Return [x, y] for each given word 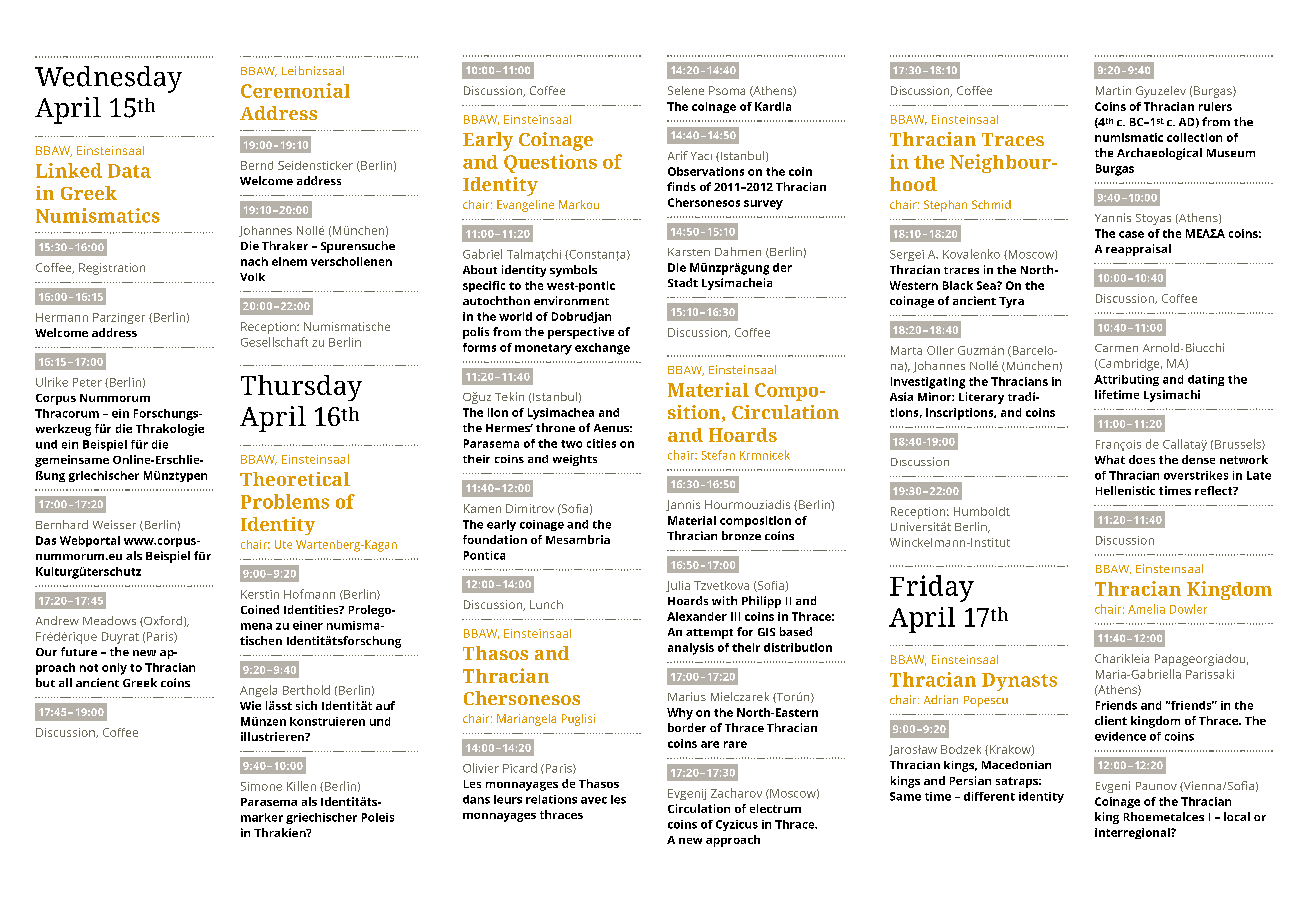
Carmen [1116, 348]
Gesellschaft [274, 342]
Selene [686, 90]
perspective [581, 333]
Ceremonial [295, 90]
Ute [283, 544]
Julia [678, 586]
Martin [1113, 90]
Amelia [1146, 609]
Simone [261, 786]
